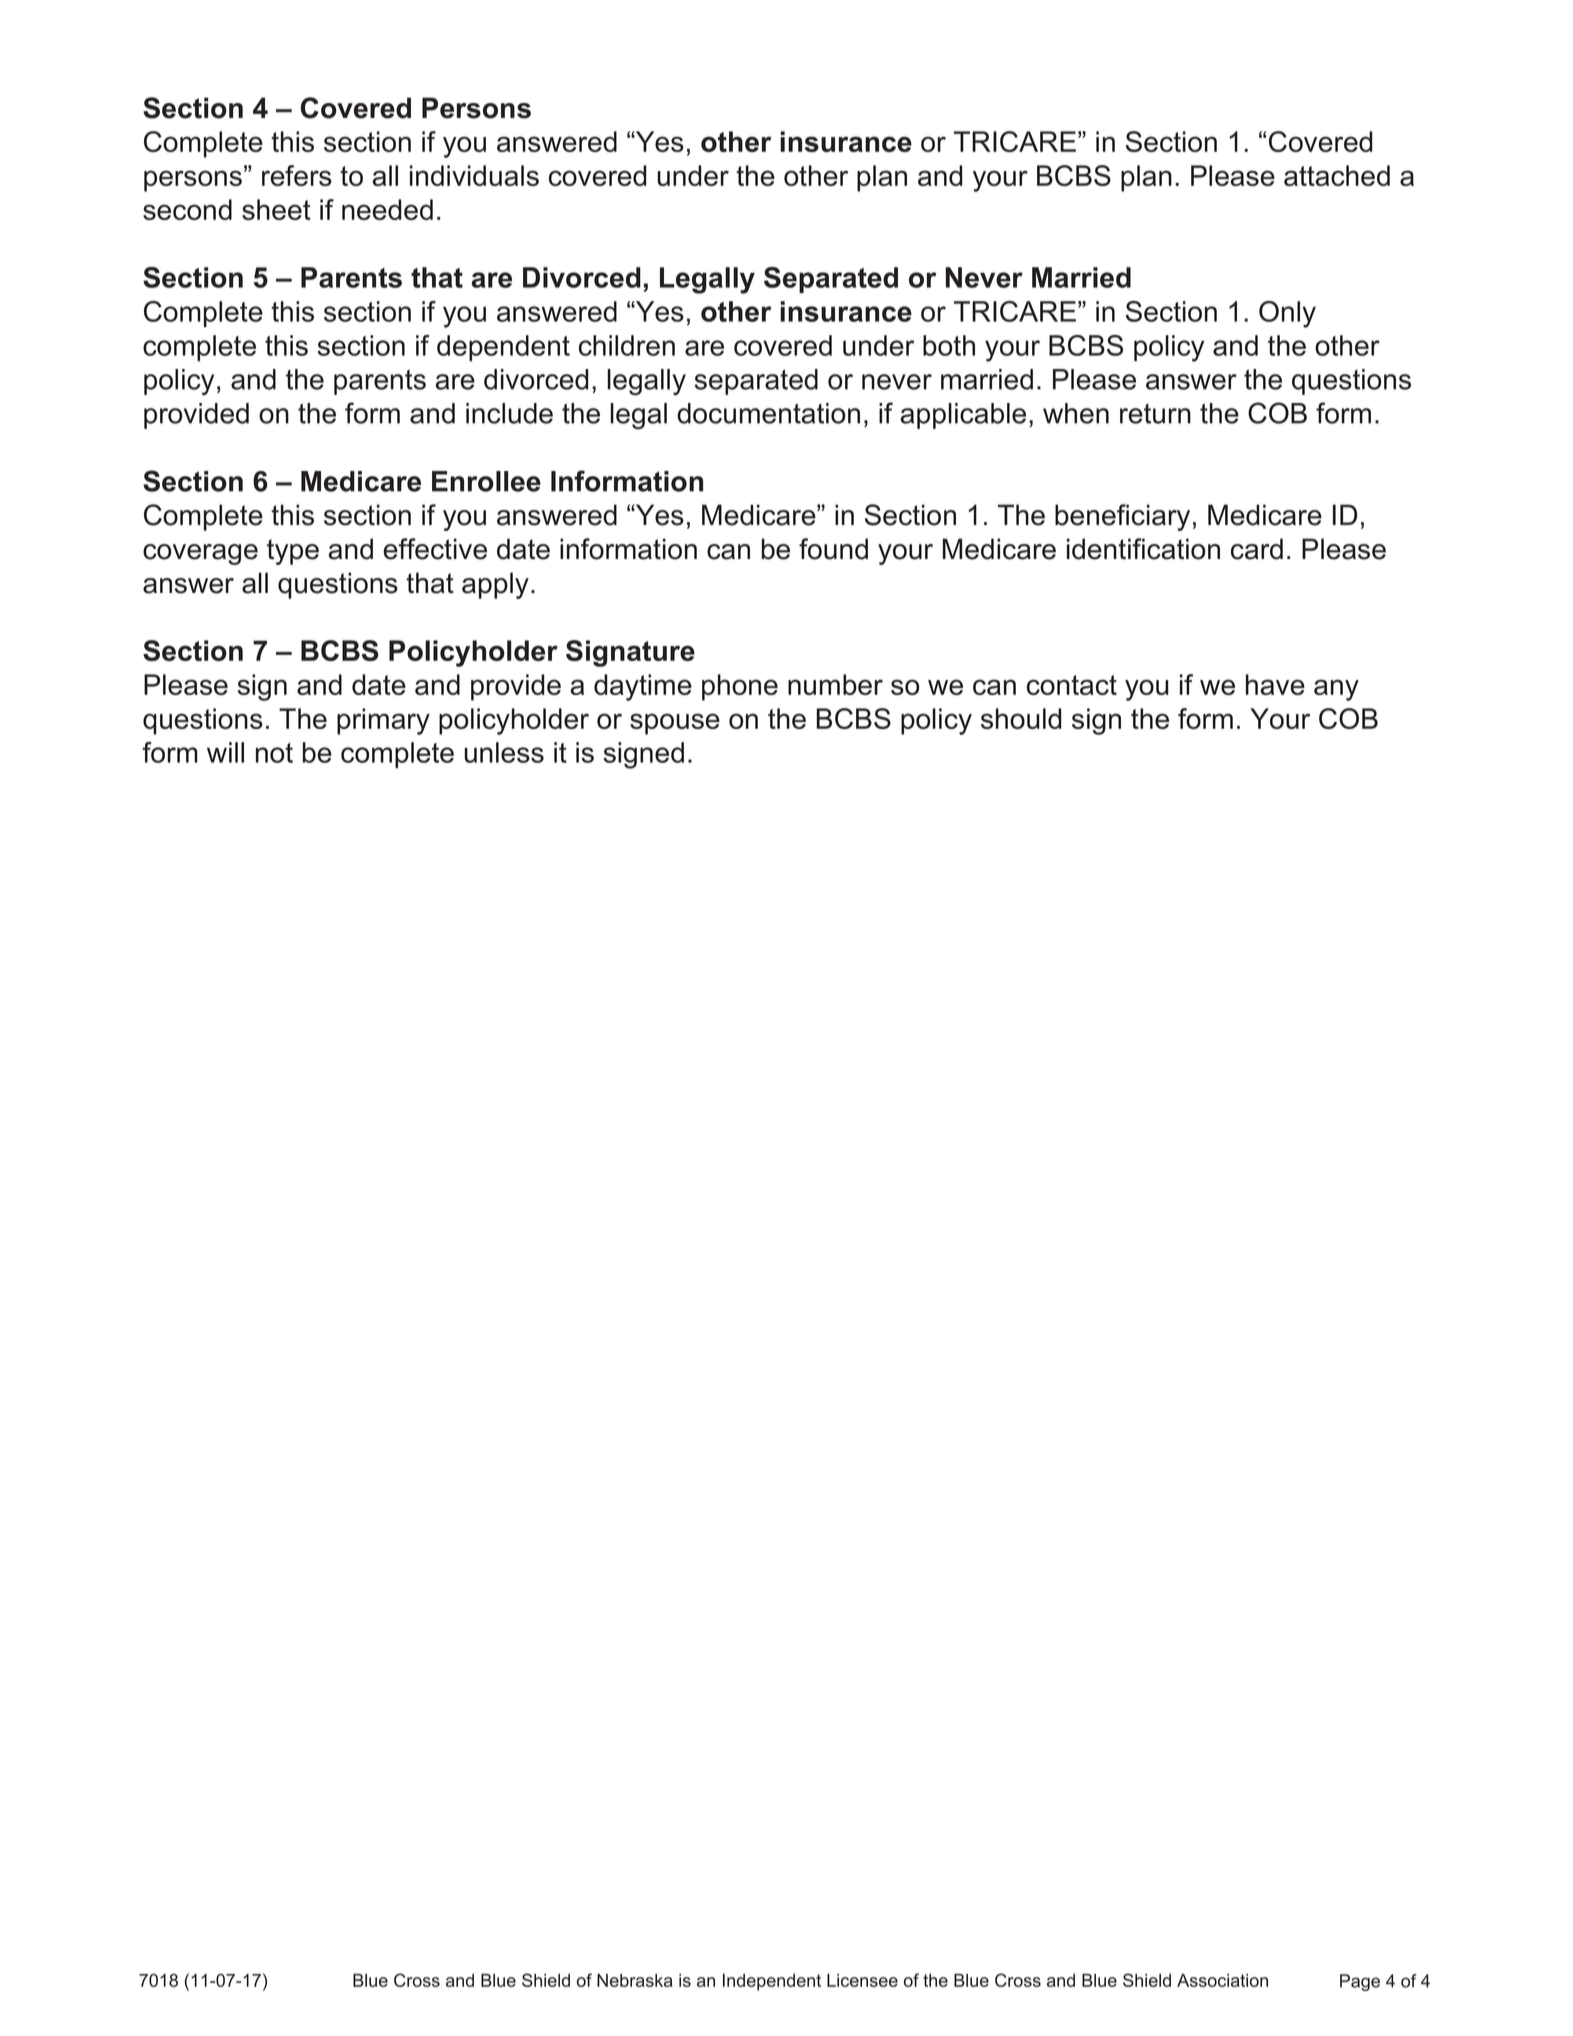 This image has width=1573, height=2036. I want to click on Association, so click(1222, 1980).
